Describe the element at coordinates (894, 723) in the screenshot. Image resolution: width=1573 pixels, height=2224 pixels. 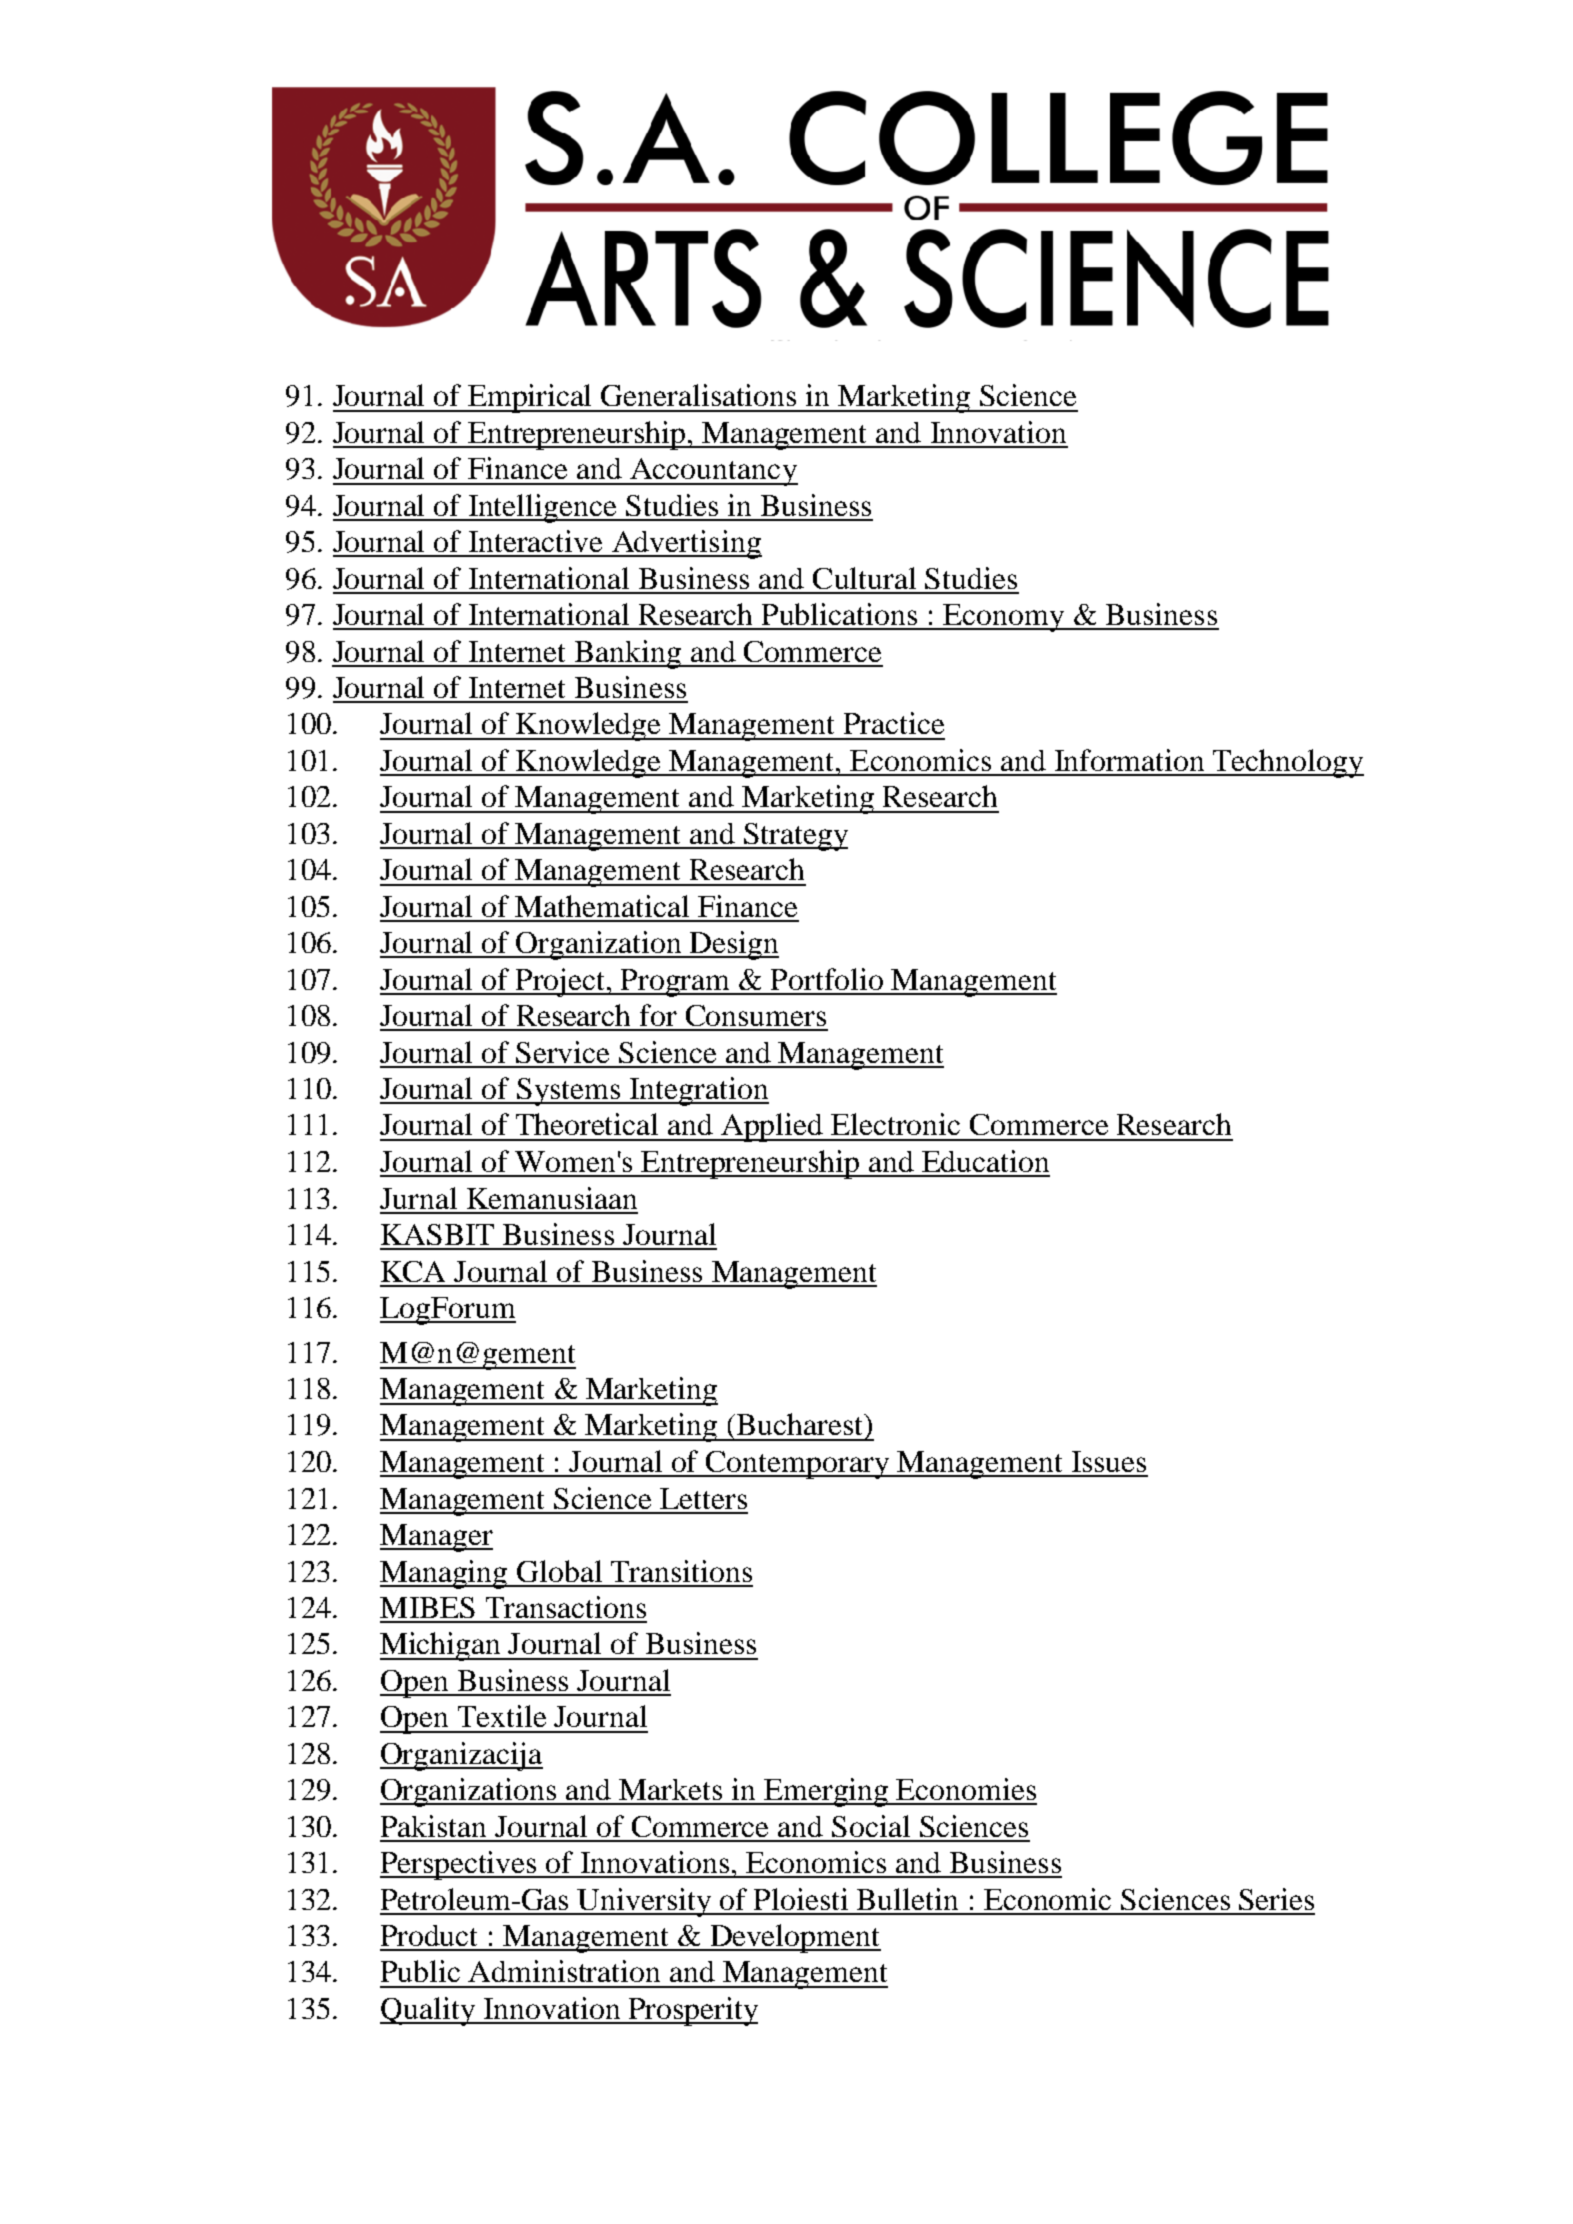
I see `Practice` at that location.
